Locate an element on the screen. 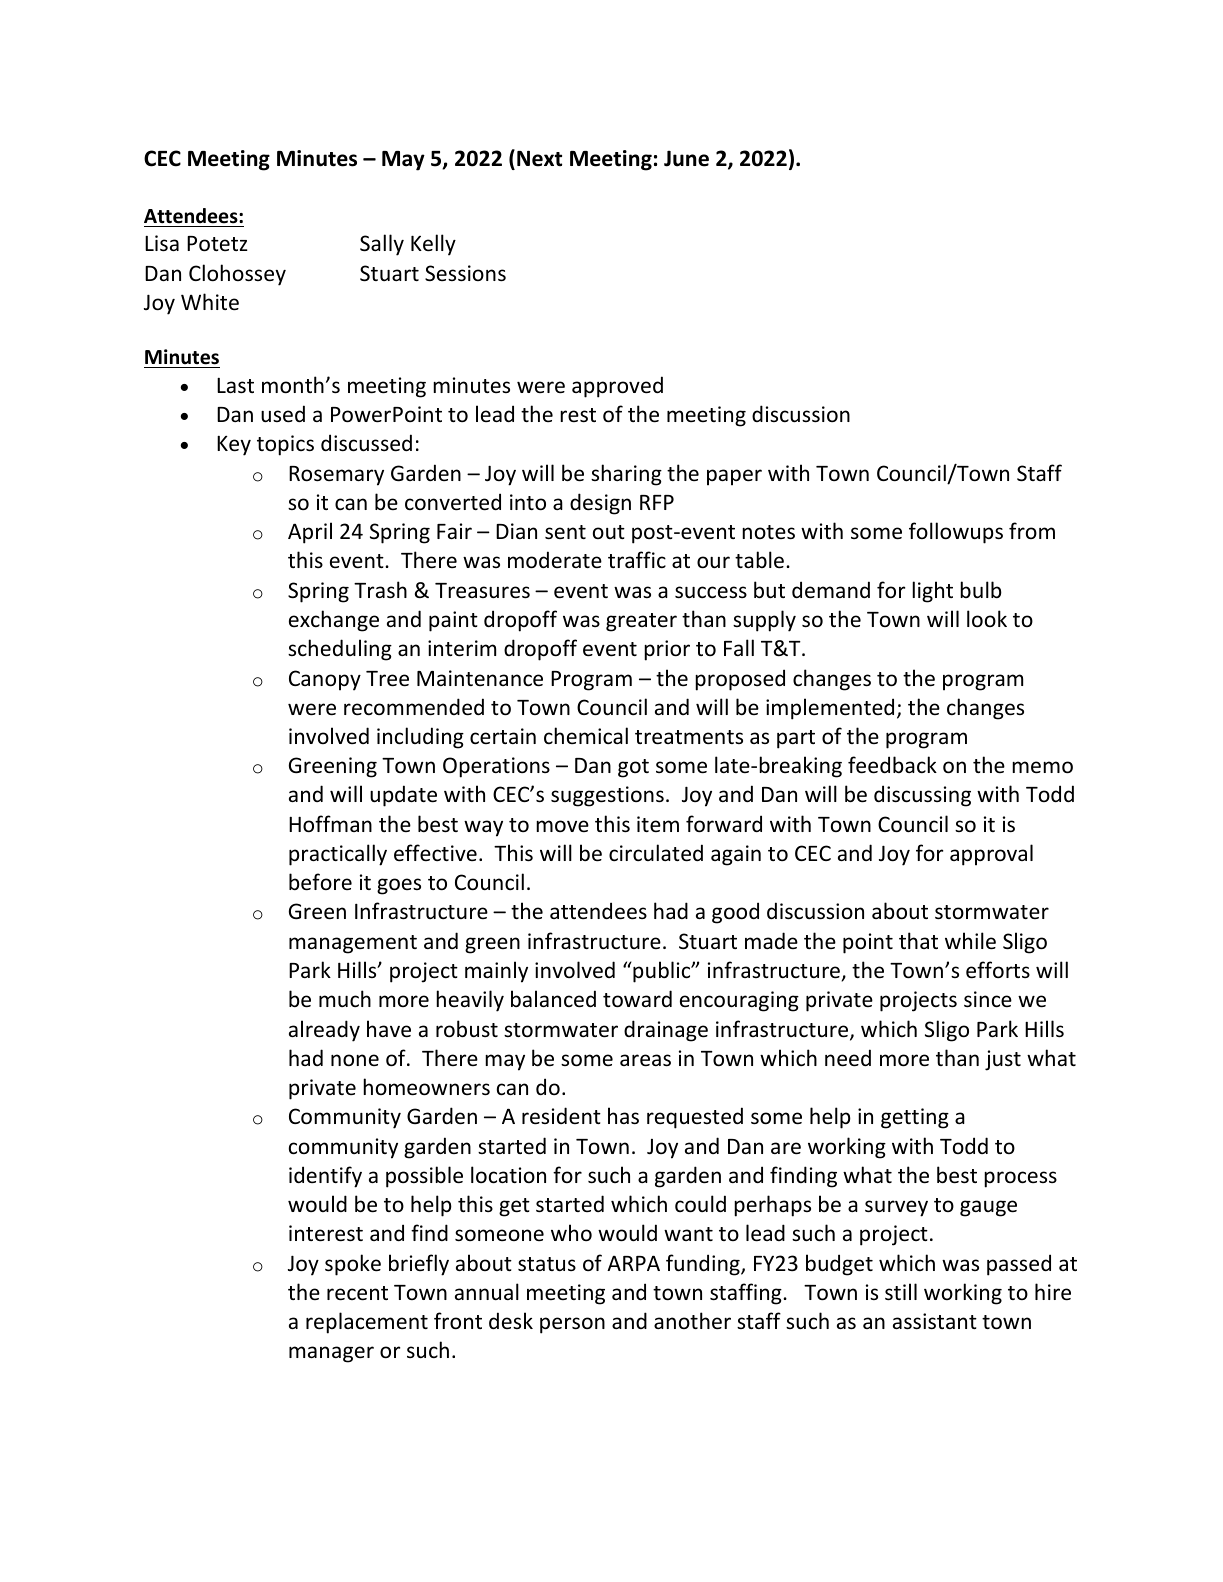  June is located at coordinates (686, 158).
